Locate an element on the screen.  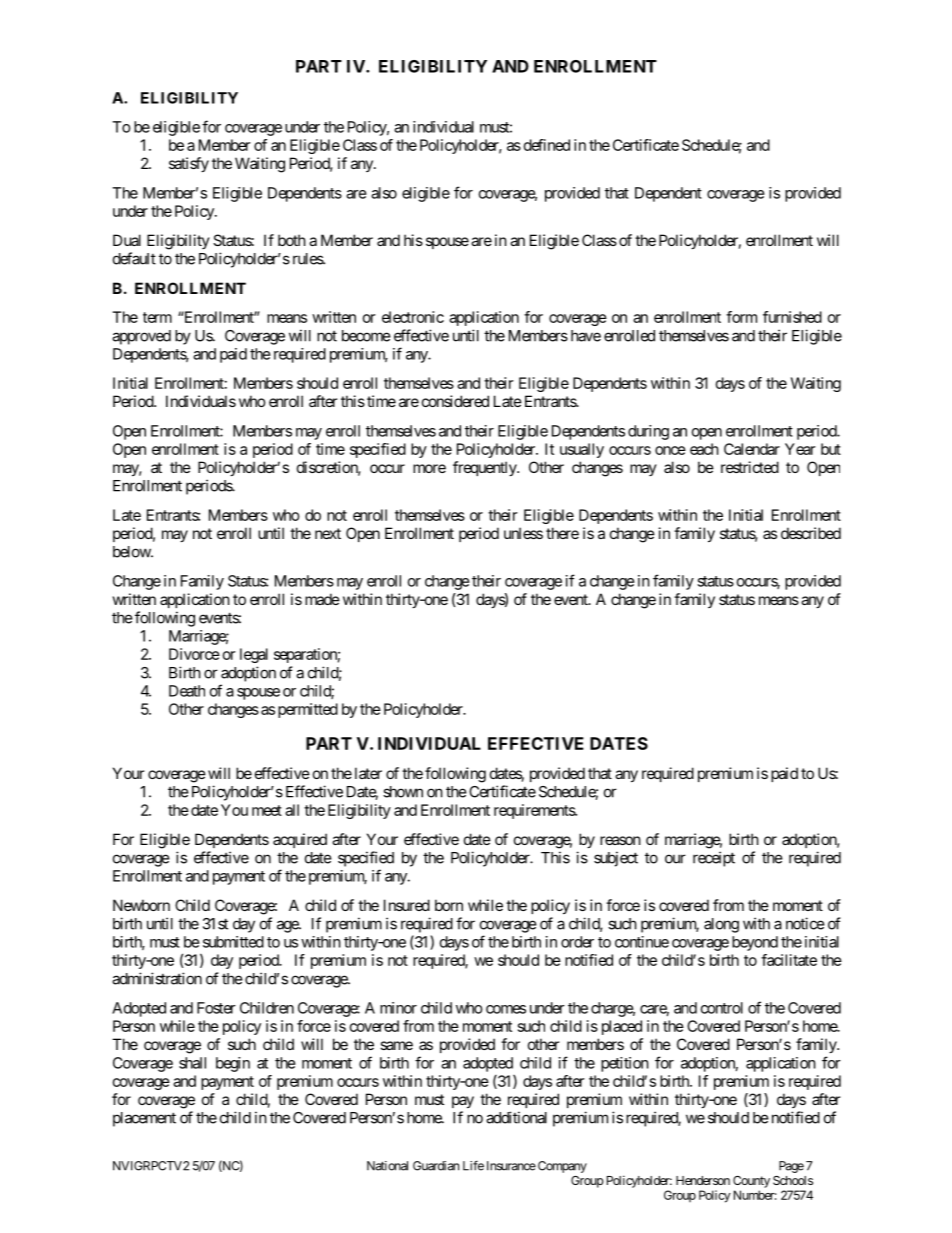
form is located at coordinates (741, 317).
